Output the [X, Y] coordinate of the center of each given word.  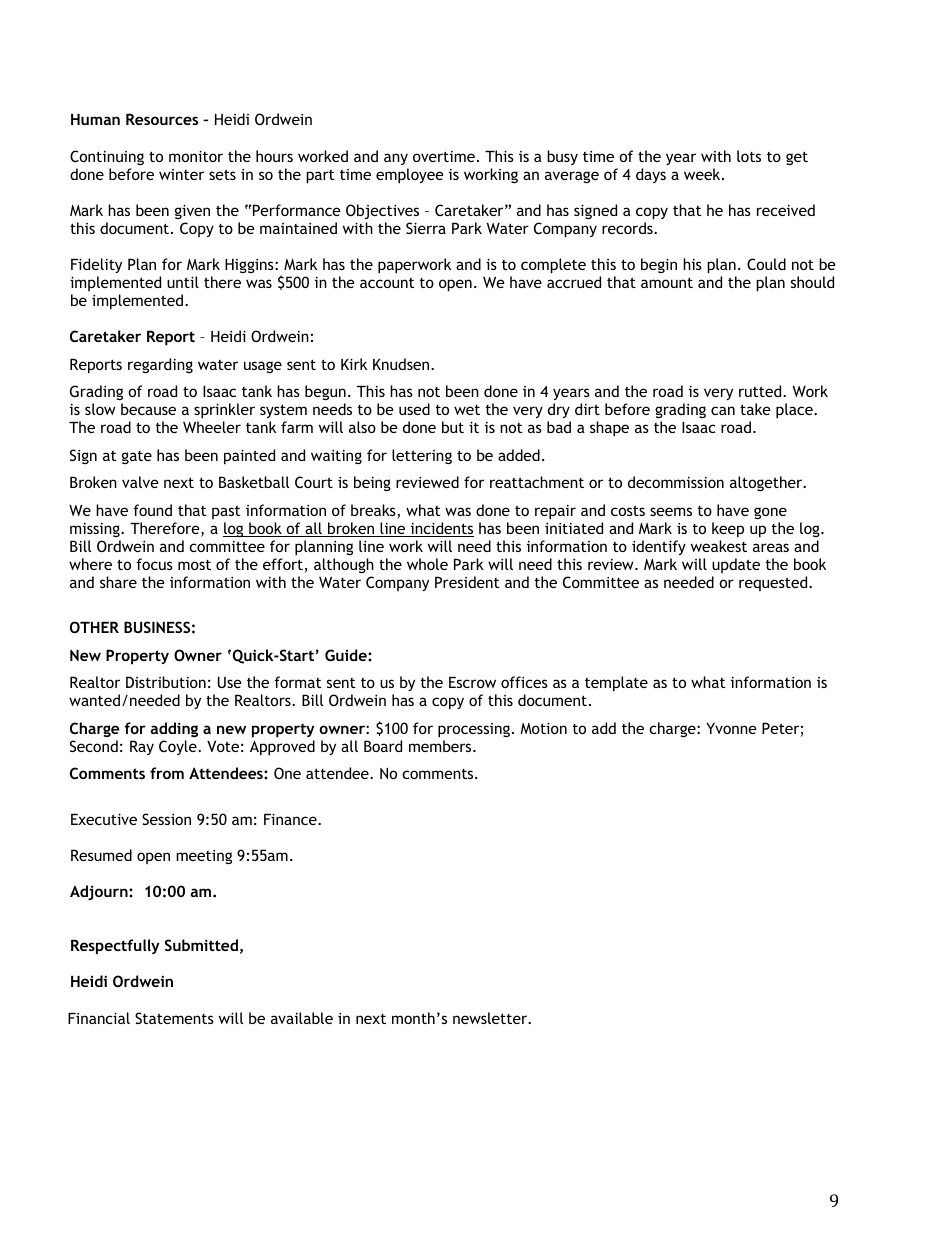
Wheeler [212, 427]
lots [749, 156]
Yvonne [731, 728]
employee [410, 176]
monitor [196, 156]
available [302, 1018]
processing [474, 730]
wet [467, 410]
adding [174, 729]
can [723, 410]
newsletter [491, 1018]
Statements [174, 1018]
